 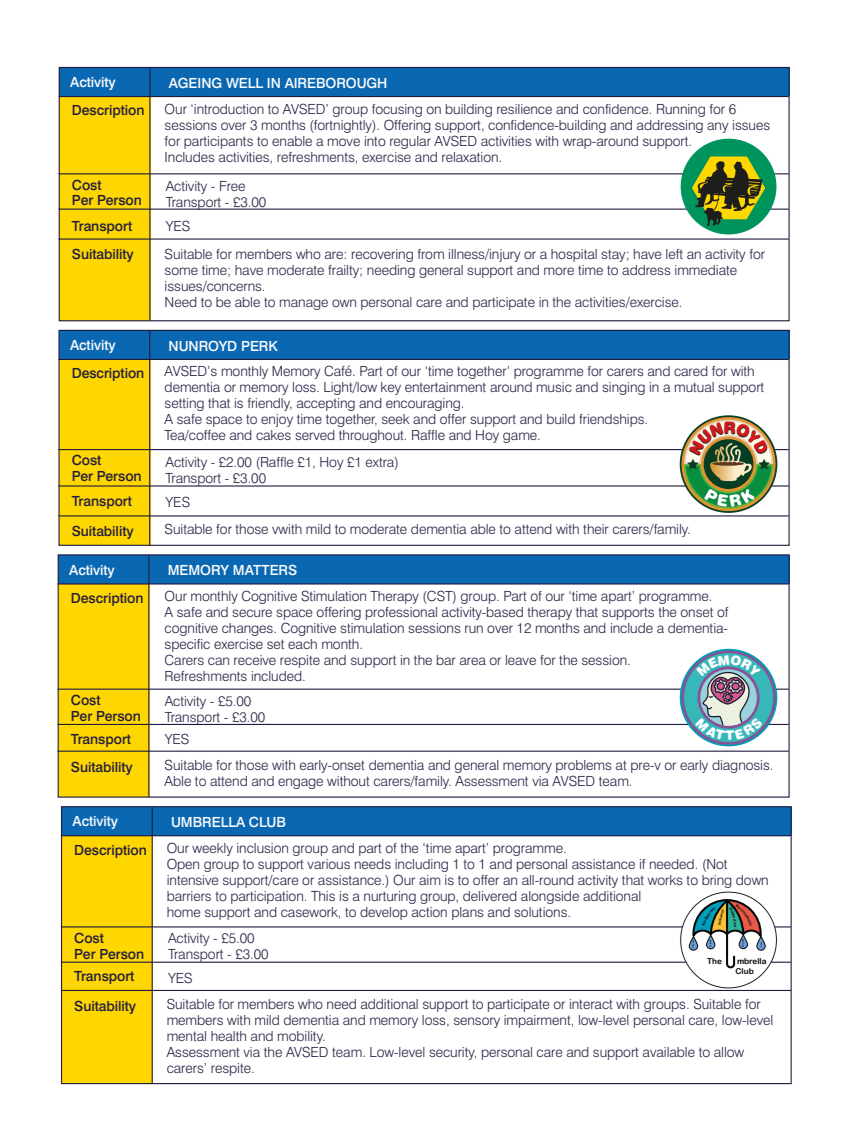 I want to click on sensory, so click(x=477, y=1022).
